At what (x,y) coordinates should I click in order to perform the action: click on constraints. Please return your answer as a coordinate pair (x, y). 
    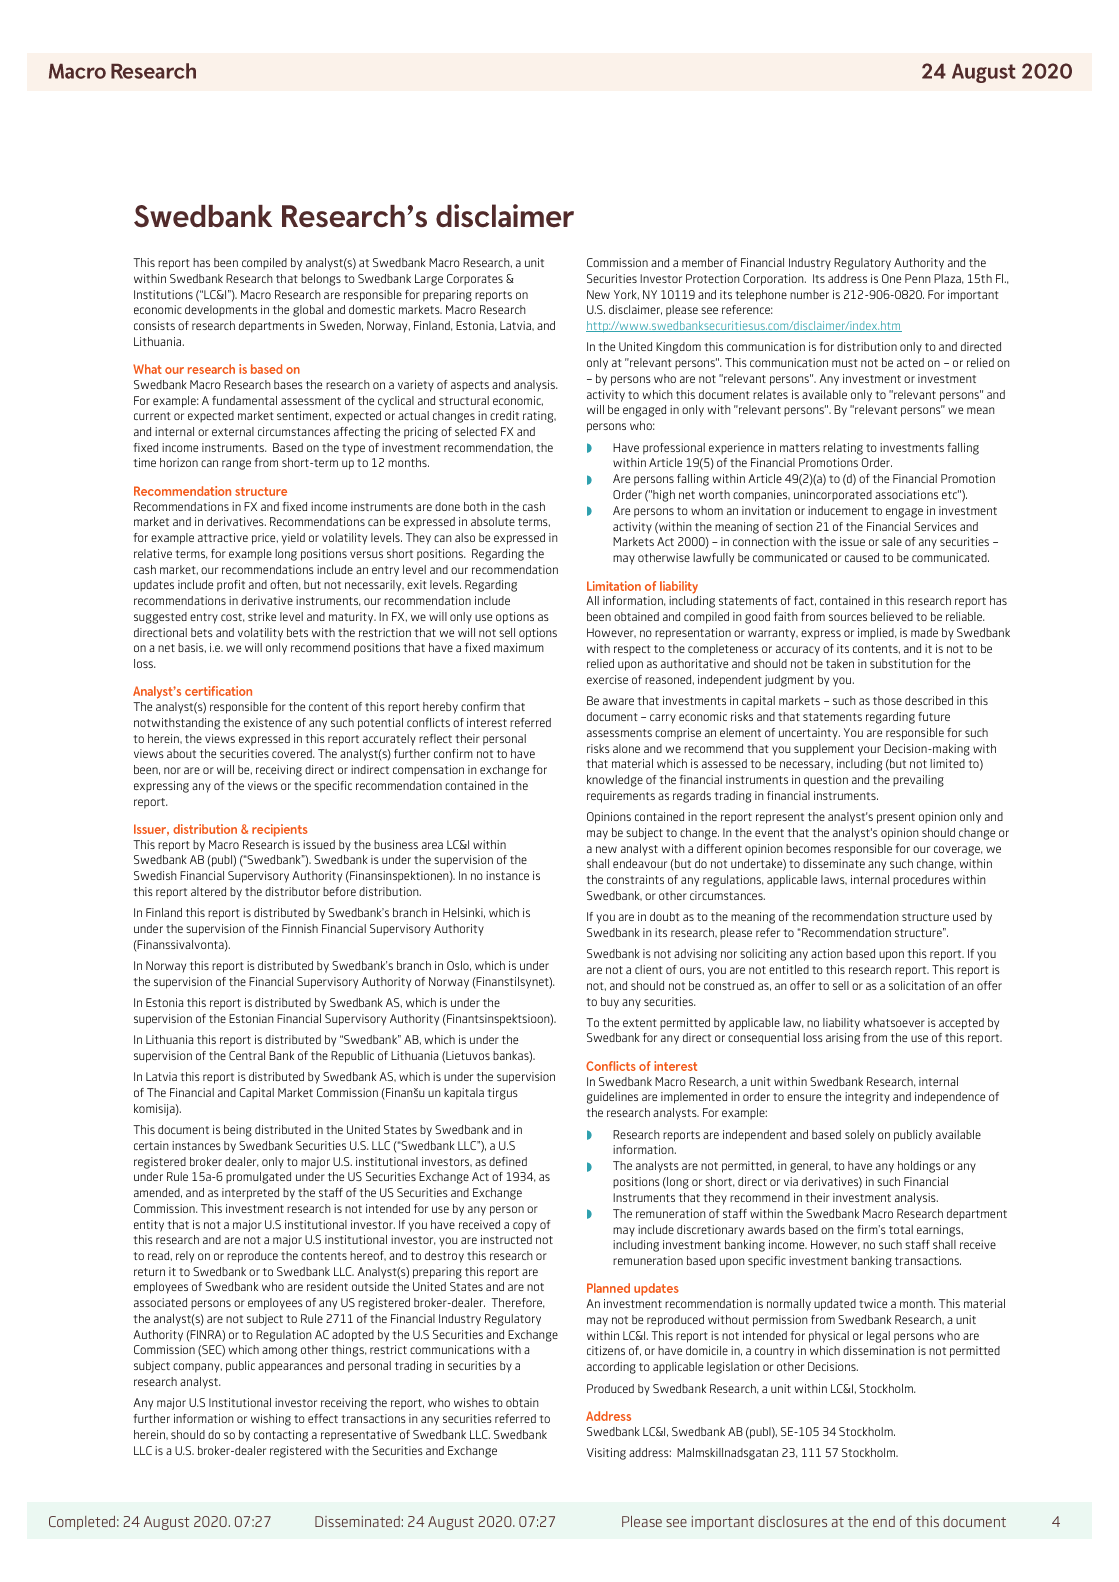
    Looking at the image, I should click on (635, 879).
